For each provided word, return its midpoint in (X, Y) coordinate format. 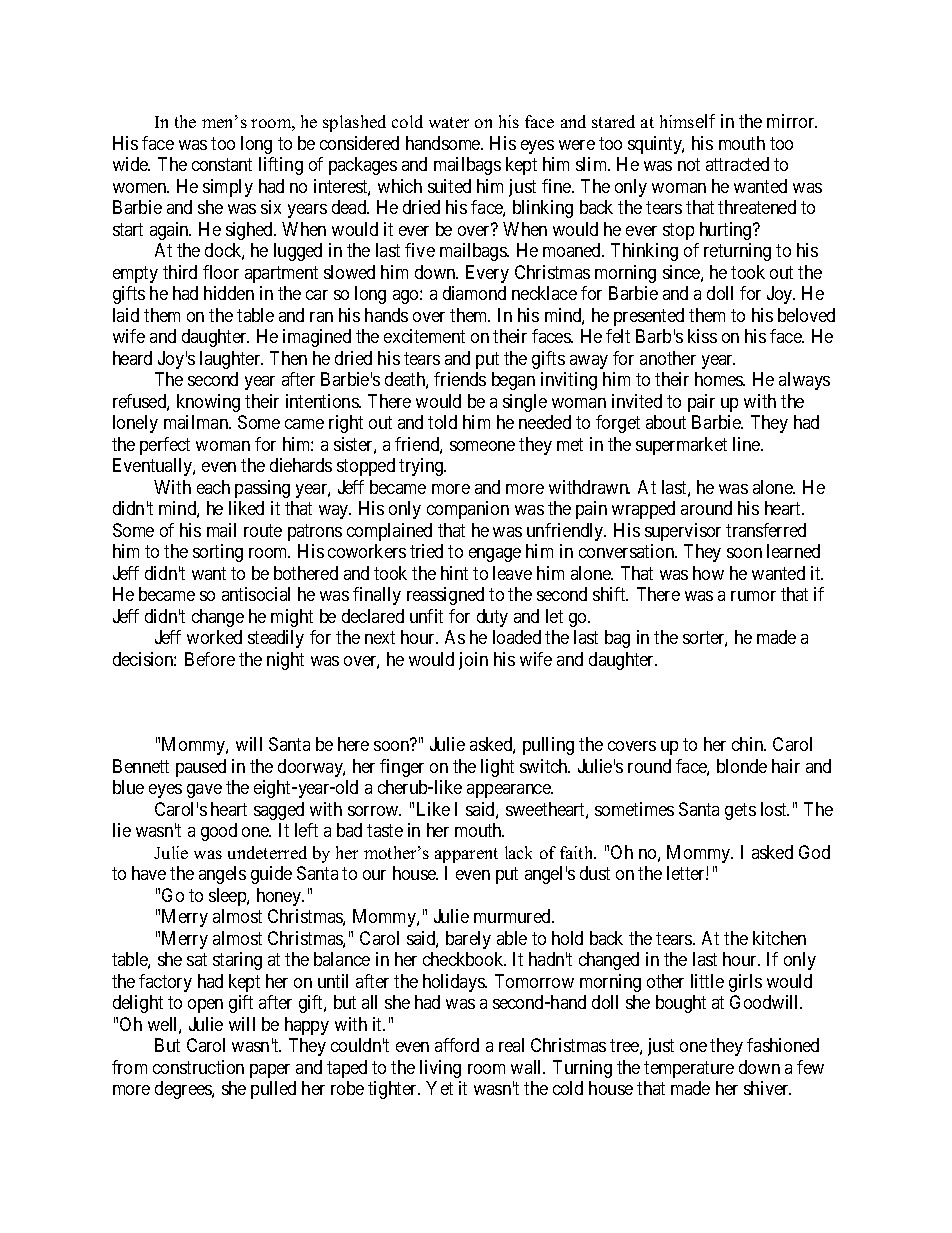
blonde (742, 766)
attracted (737, 164)
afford (457, 1045)
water (449, 122)
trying (422, 467)
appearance (510, 791)
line (747, 444)
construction (198, 1067)
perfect (165, 446)
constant (222, 165)
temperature (689, 1069)
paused (201, 768)
